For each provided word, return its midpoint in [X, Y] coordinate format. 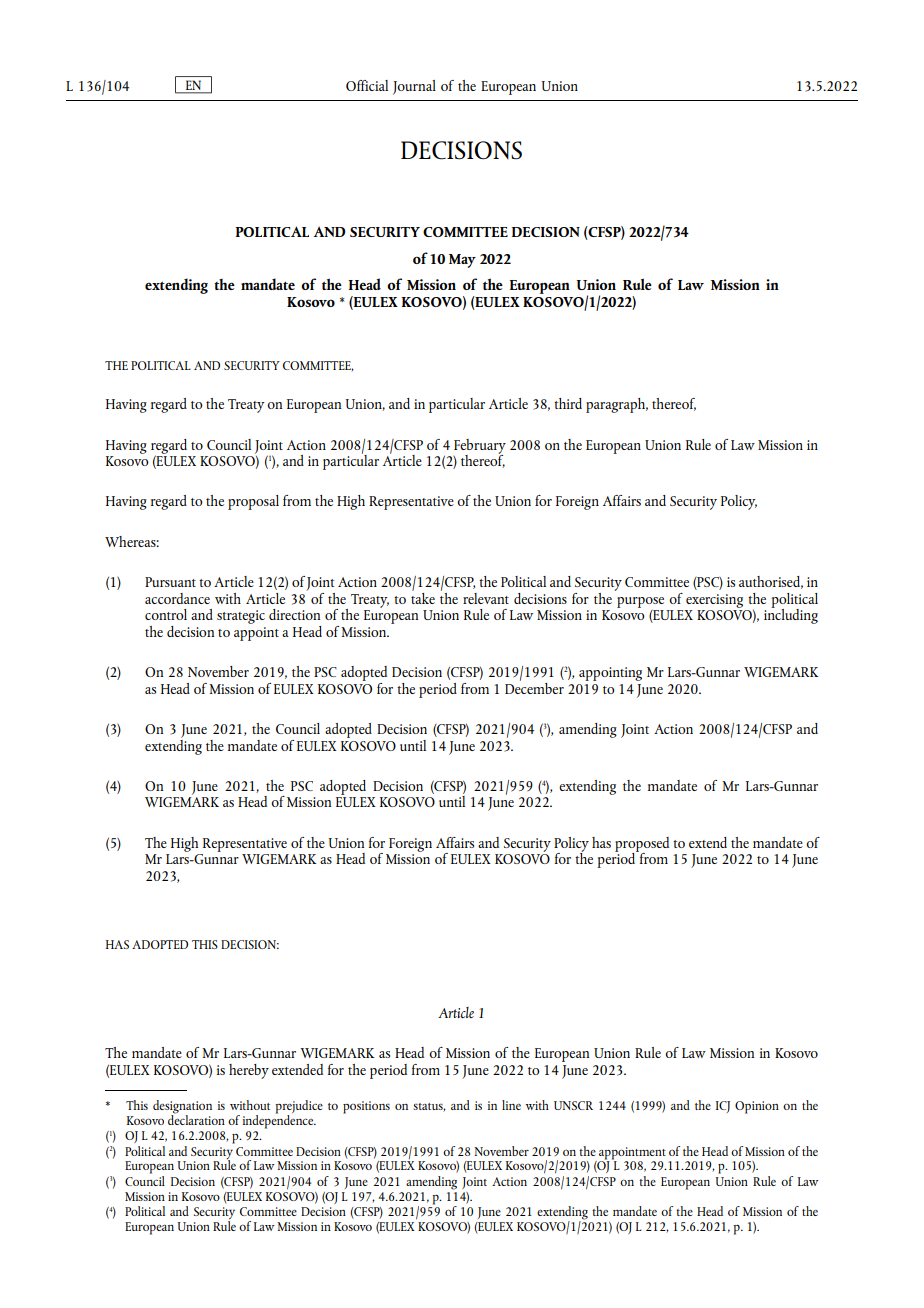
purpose [640, 602]
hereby [249, 1071]
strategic [241, 617]
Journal [414, 87]
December [534, 687]
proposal [253, 502]
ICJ [723, 1107]
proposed [642, 845]
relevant [486, 598]
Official [367, 85]
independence [279, 1120]
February [480, 447]
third [568, 403]
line [511, 1105]
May [462, 261]
